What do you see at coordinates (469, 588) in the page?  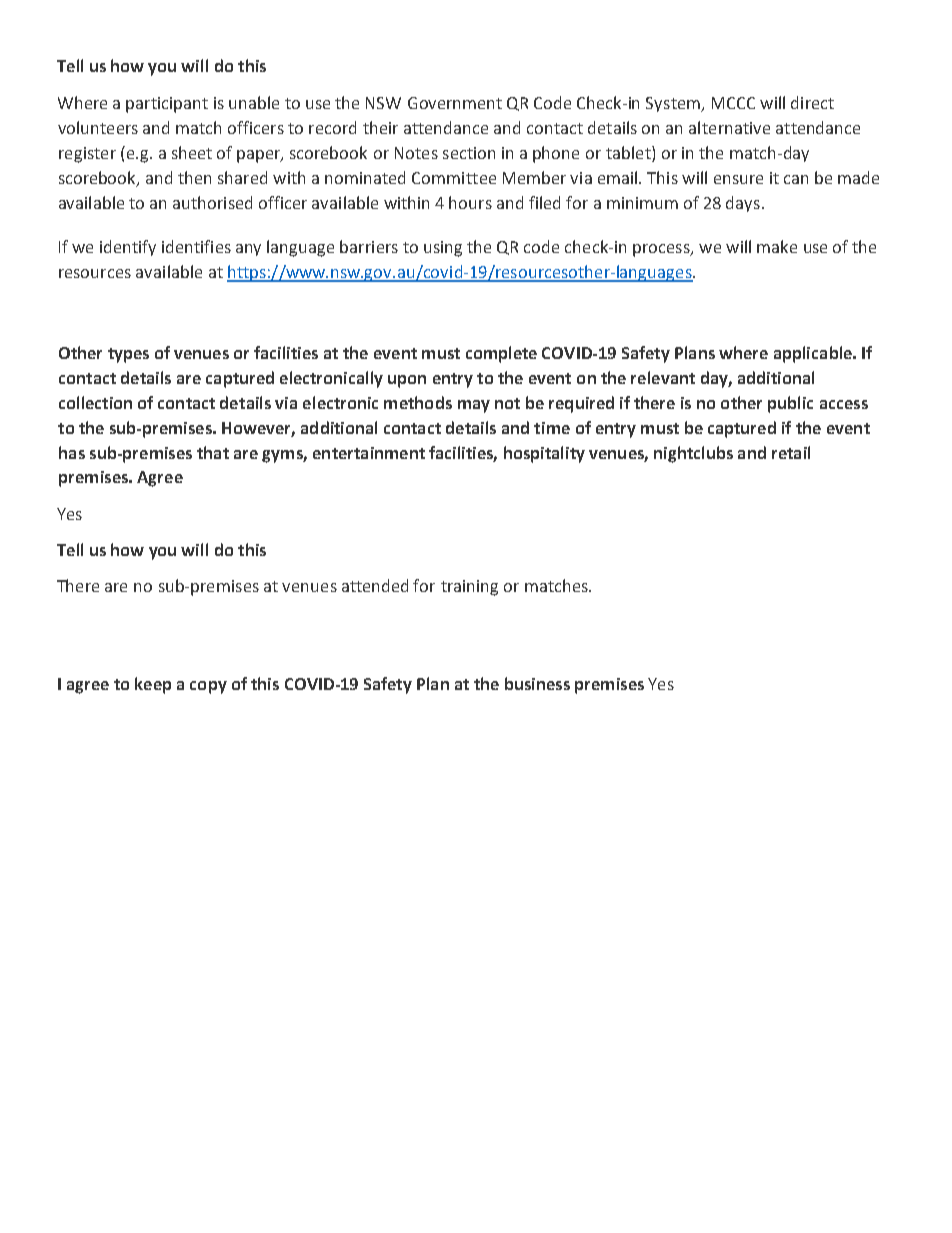 I see `training` at bounding box center [469, 588].
